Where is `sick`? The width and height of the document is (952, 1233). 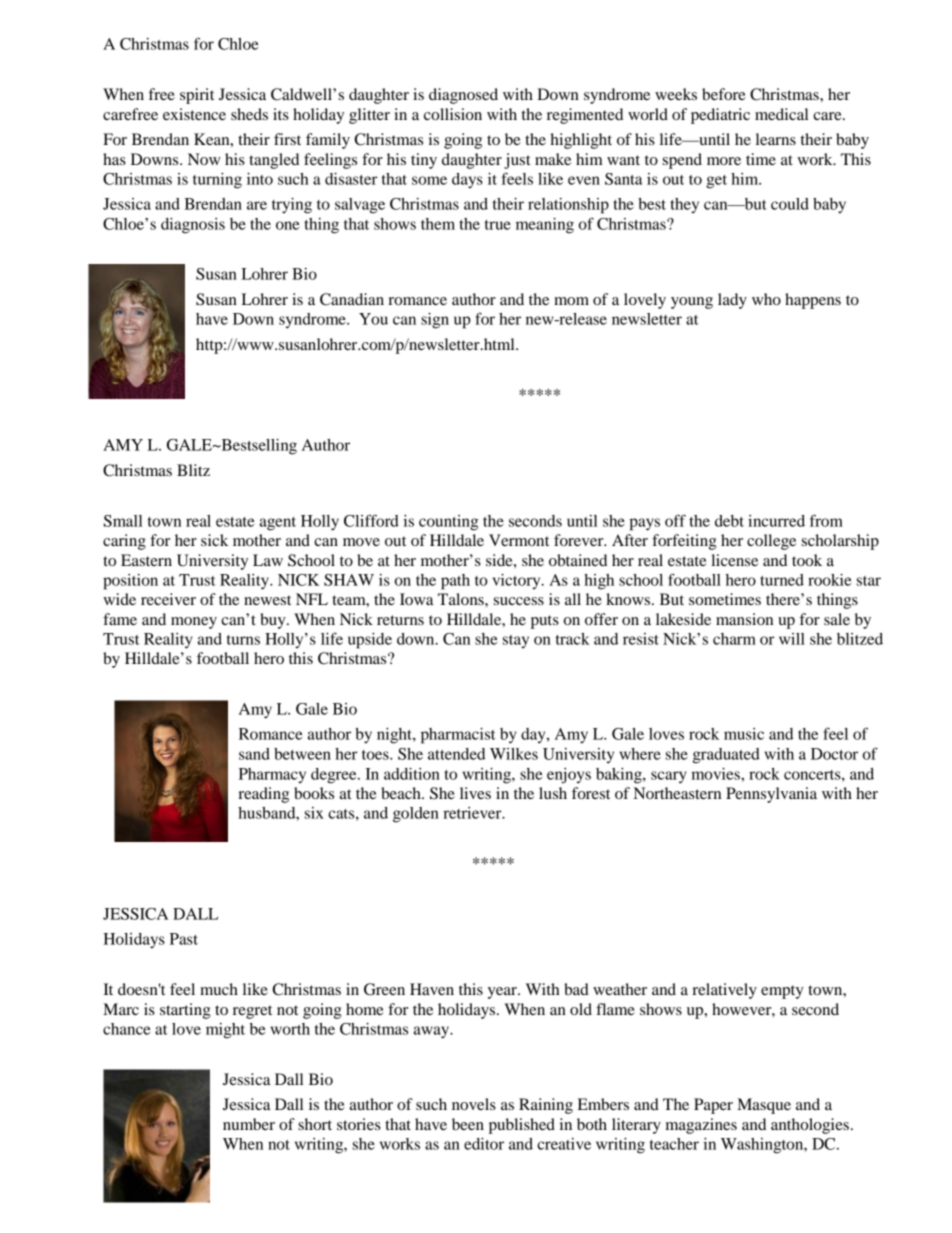
sick is located at coordinates (214, 540).
